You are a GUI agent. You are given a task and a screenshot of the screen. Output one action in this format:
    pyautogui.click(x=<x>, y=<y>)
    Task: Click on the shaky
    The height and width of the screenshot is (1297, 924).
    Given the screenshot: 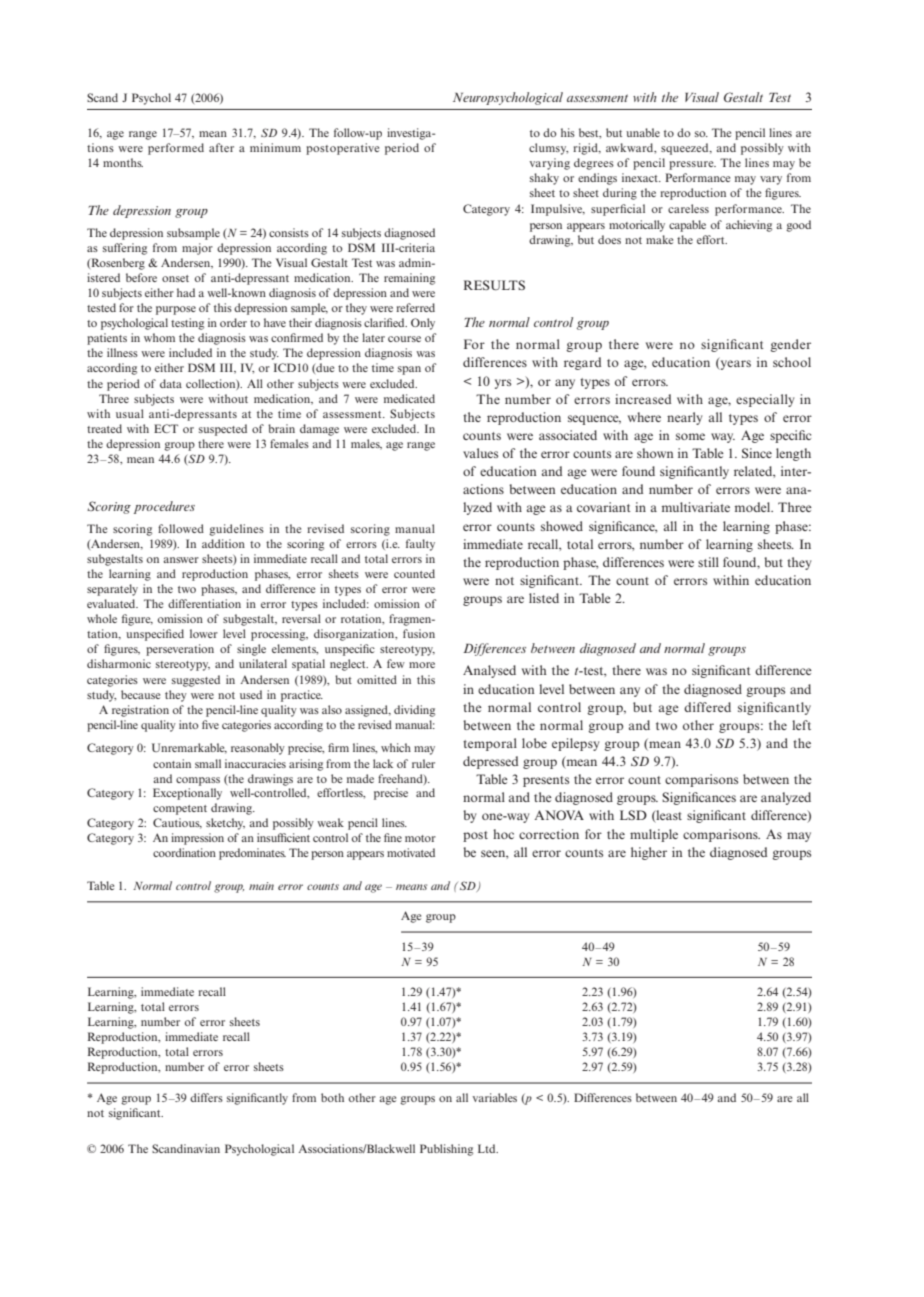 What is the action you would take?
    pyautogui.click(x=544, y=179)
